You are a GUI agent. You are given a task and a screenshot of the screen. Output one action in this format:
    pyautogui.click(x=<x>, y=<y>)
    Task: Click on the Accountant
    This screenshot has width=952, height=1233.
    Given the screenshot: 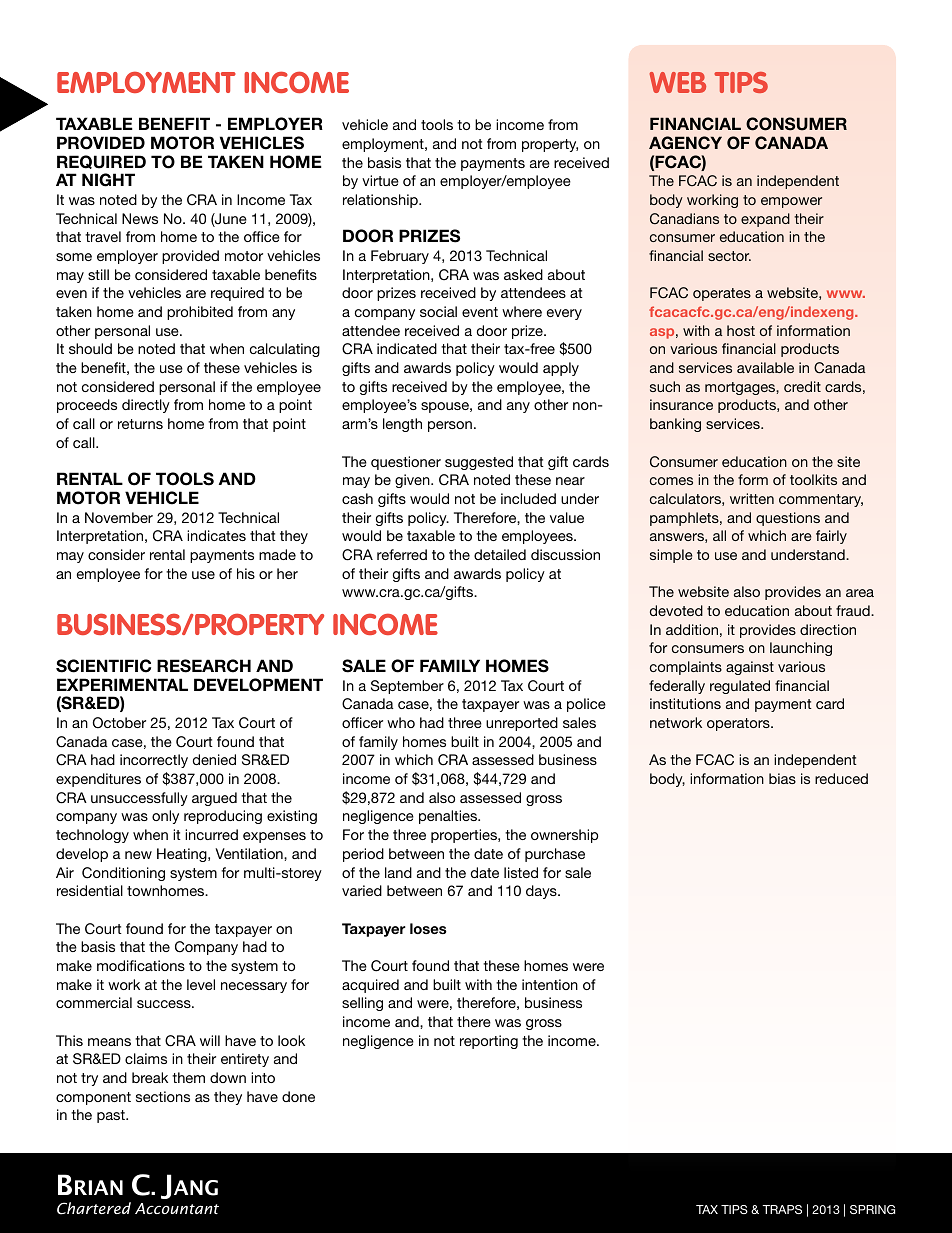 What is the action you would take?
    pyautogui.click(x=177, y=1208)
